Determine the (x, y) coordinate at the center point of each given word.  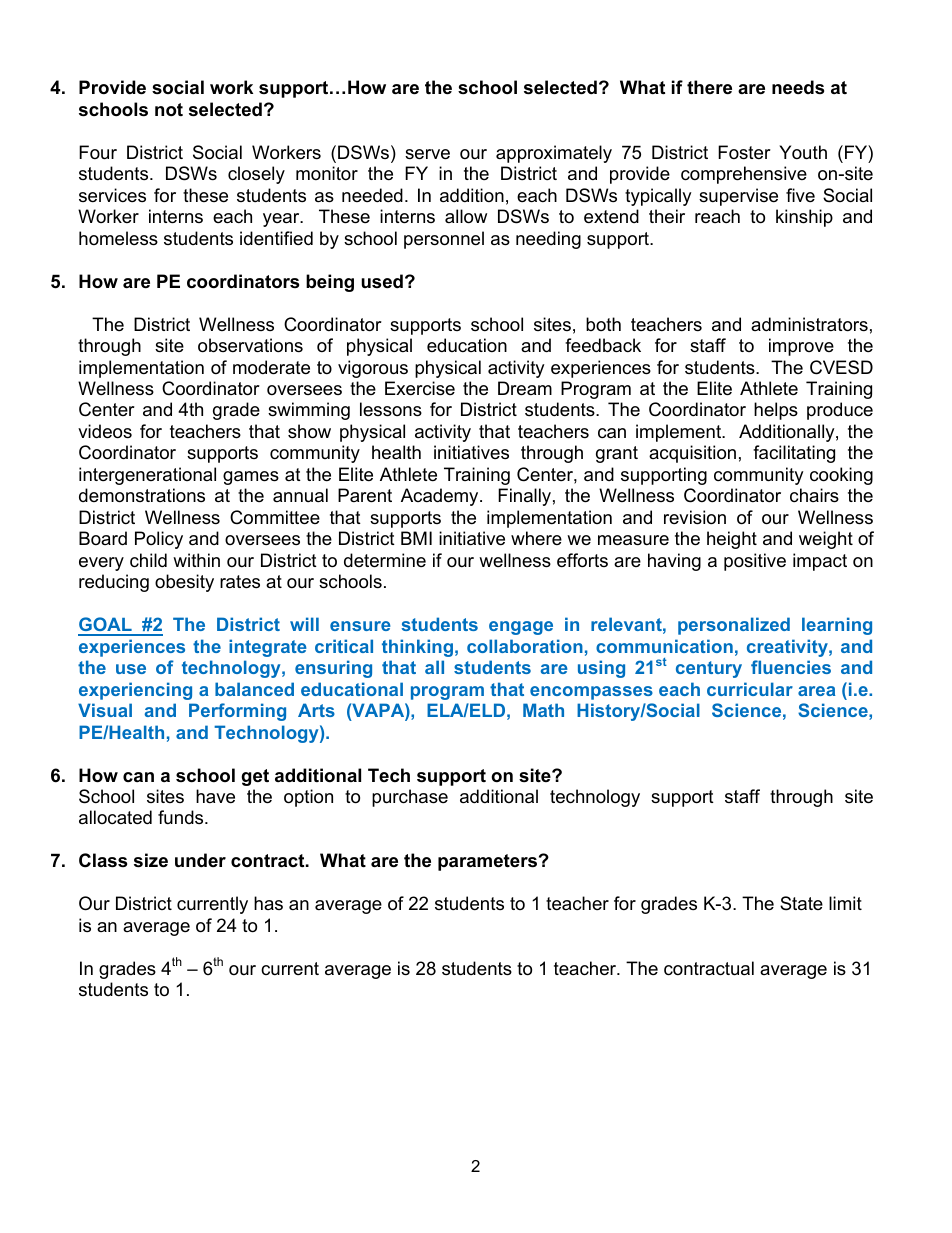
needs (798, 87)
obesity (184, 583)
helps (776, 411)
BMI (416, 538)
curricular (750, 689)
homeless (118, 238)
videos (105, 431)
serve (427, 154)
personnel (444, 240)
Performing (237, 712)
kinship (804, 218)
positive (755, 562)
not (169, 110)
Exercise (420, 388)
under (200, 860)
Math (543, 710)
